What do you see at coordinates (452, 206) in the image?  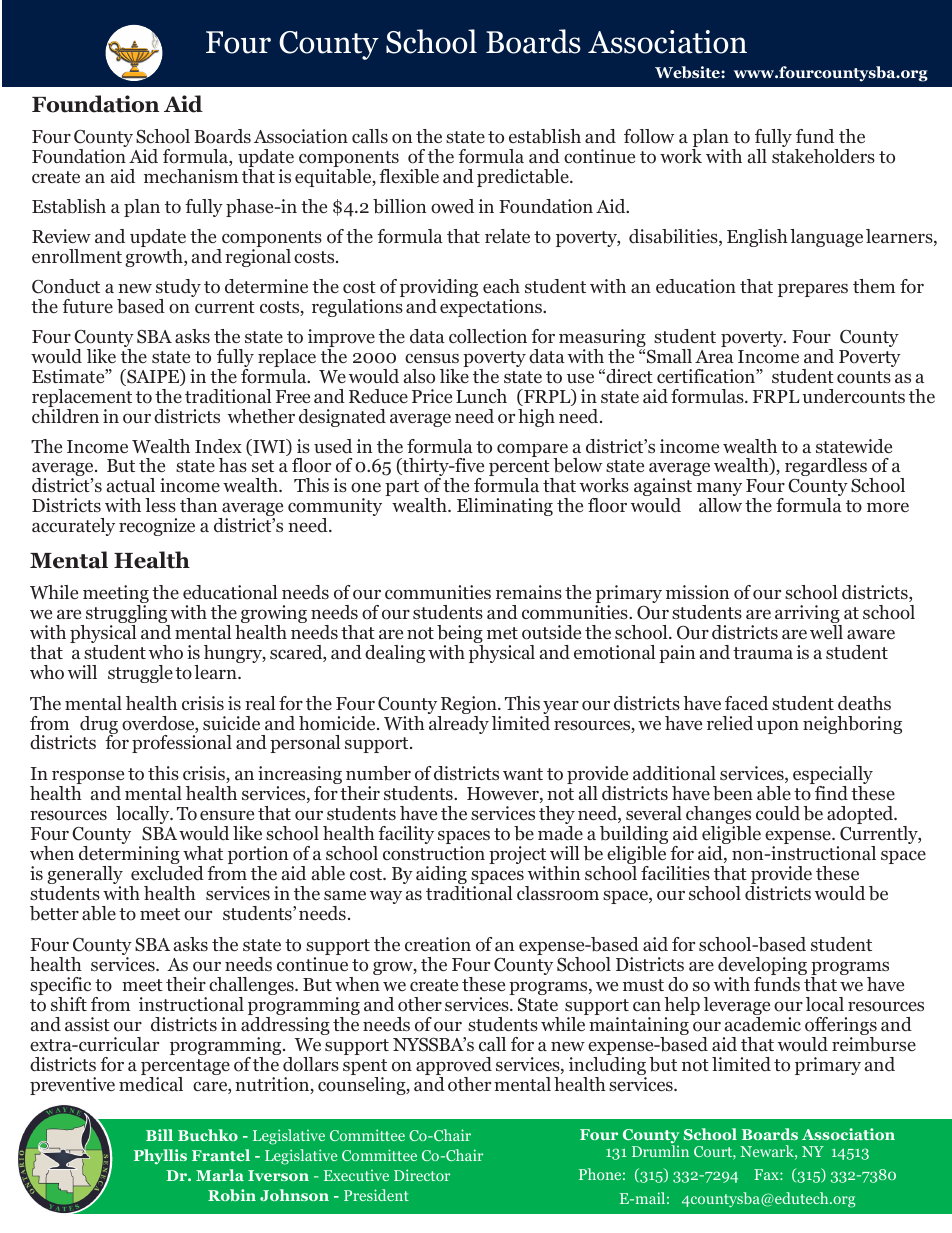 I see `owed` at bounding box center [452, 206].
